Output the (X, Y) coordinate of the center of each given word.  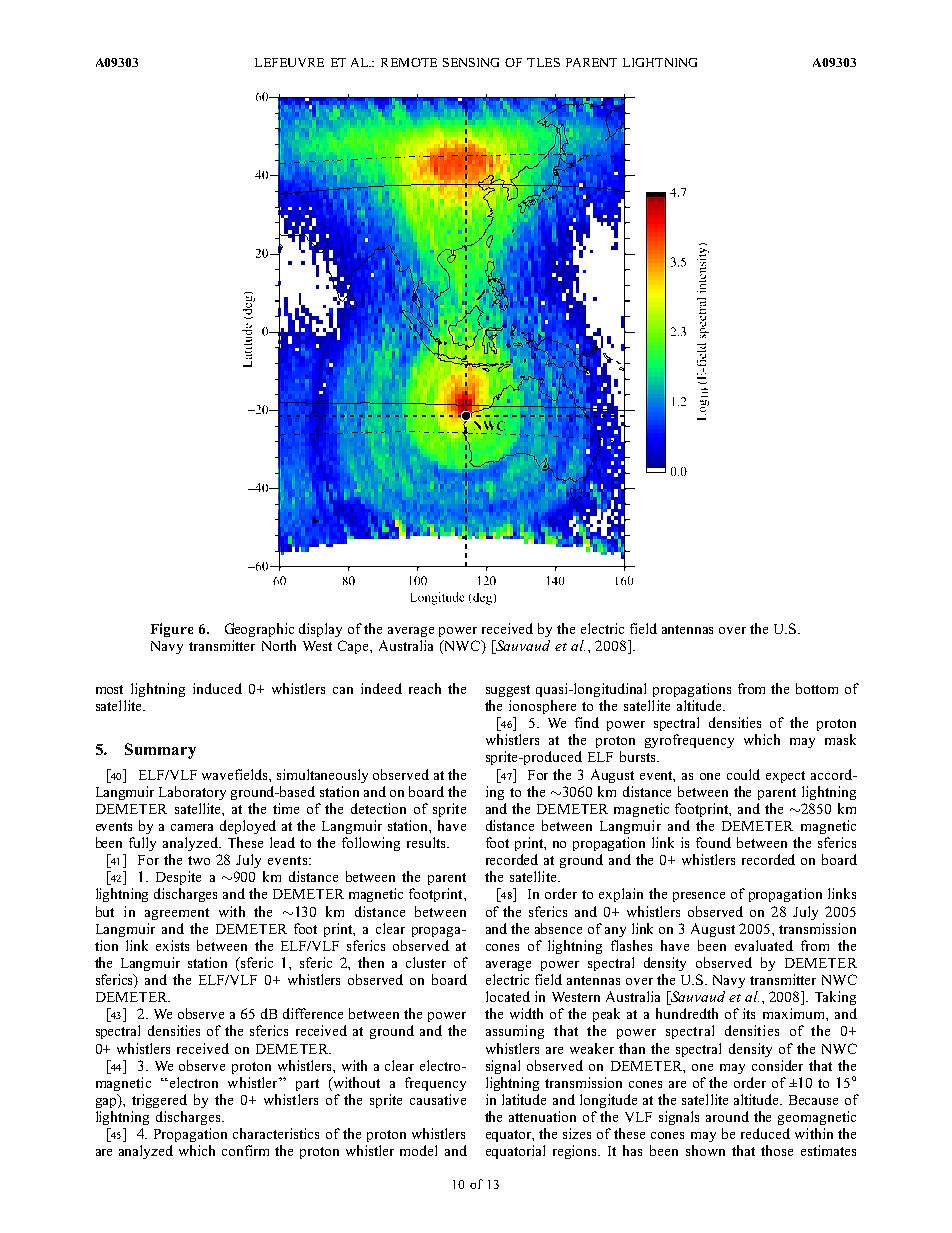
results (427, 842)
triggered (159, 1101)
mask (840, 739)
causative (438, 1099)
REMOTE (409, 62)
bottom (817, 688)
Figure (172, 630)
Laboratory (192, 793)
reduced (765, 1133)
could (743, 774)
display (320, 630)
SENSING (471, 62)
